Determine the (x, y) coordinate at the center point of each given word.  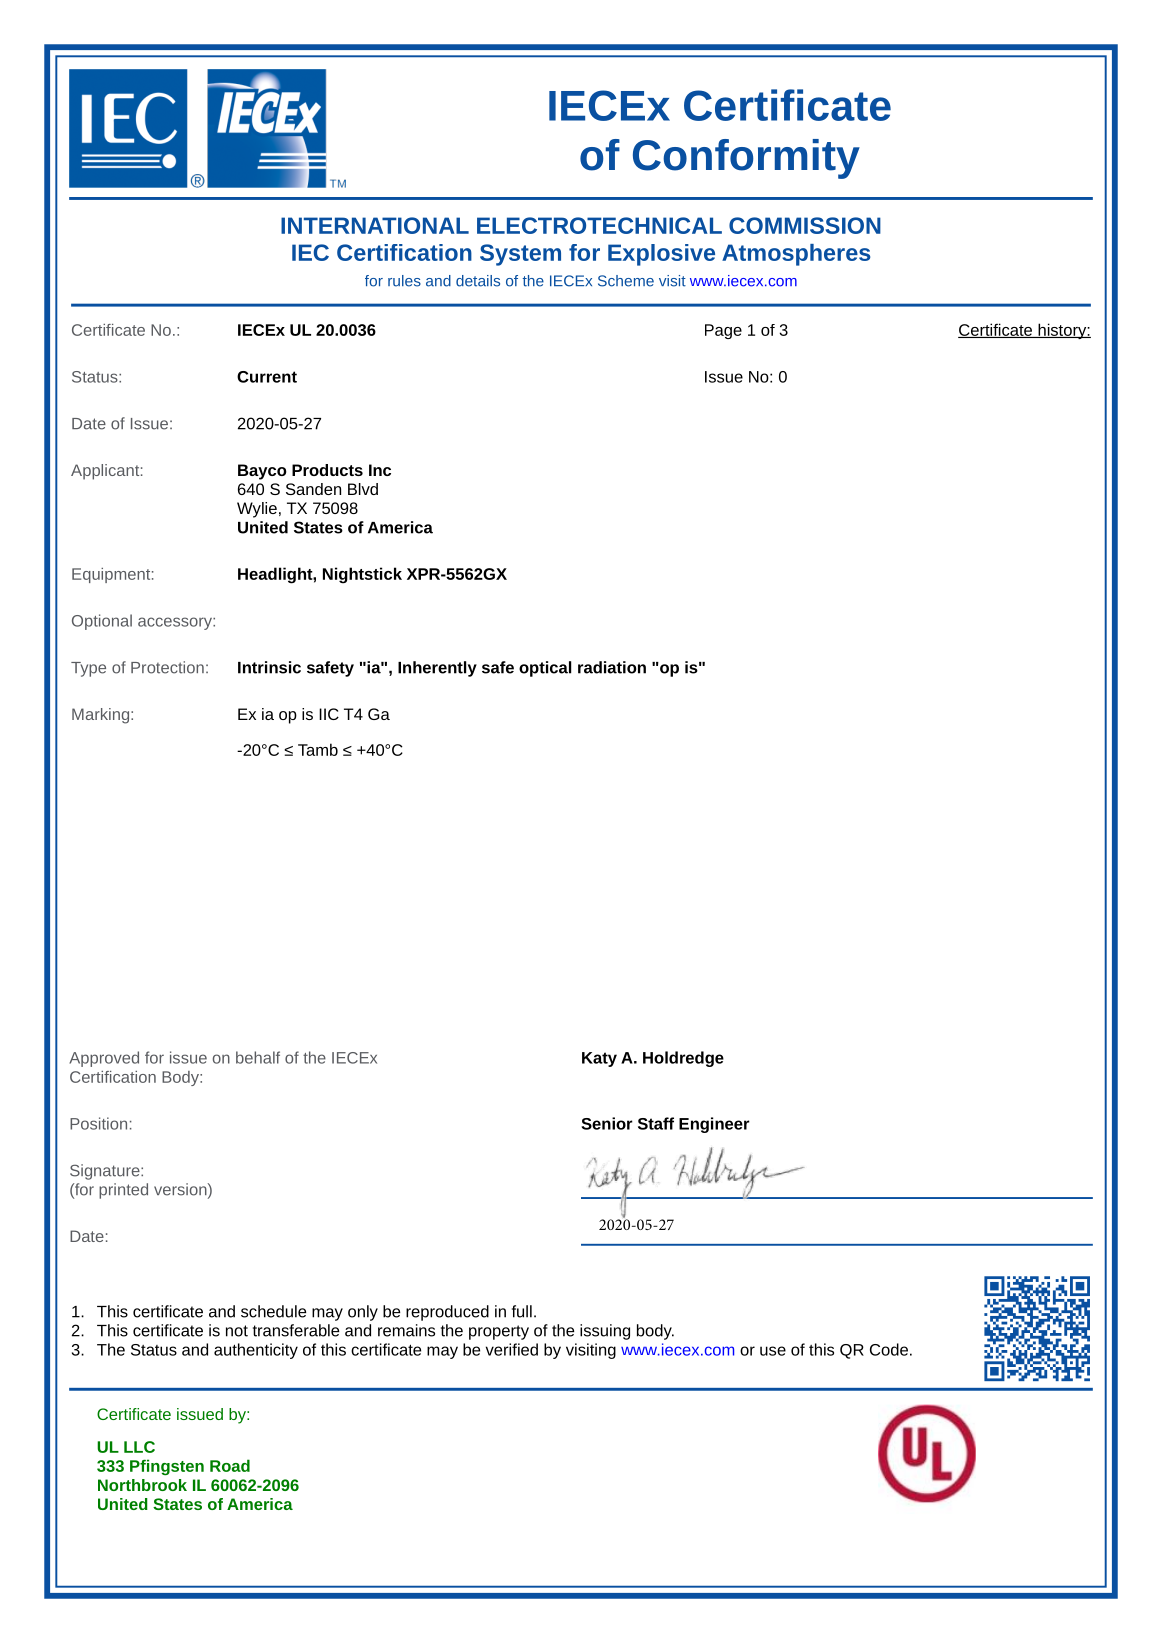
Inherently (437, 669)
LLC (139, 1447)
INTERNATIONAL (375, 225)
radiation (612, 667)
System (520, 255)
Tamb (318, 749)
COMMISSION (805, 225)
